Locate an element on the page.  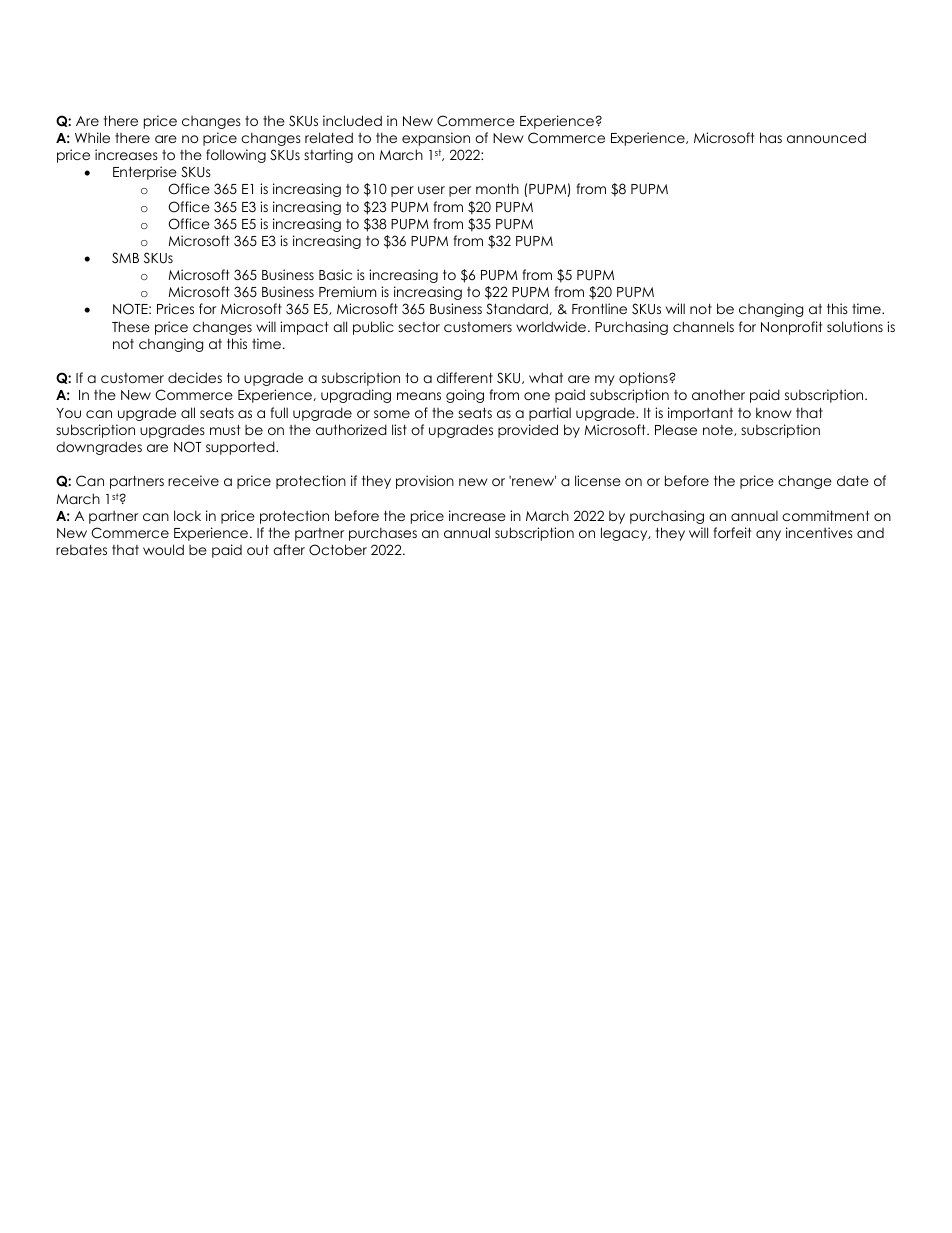
While is located at coordinates (92, 137).
